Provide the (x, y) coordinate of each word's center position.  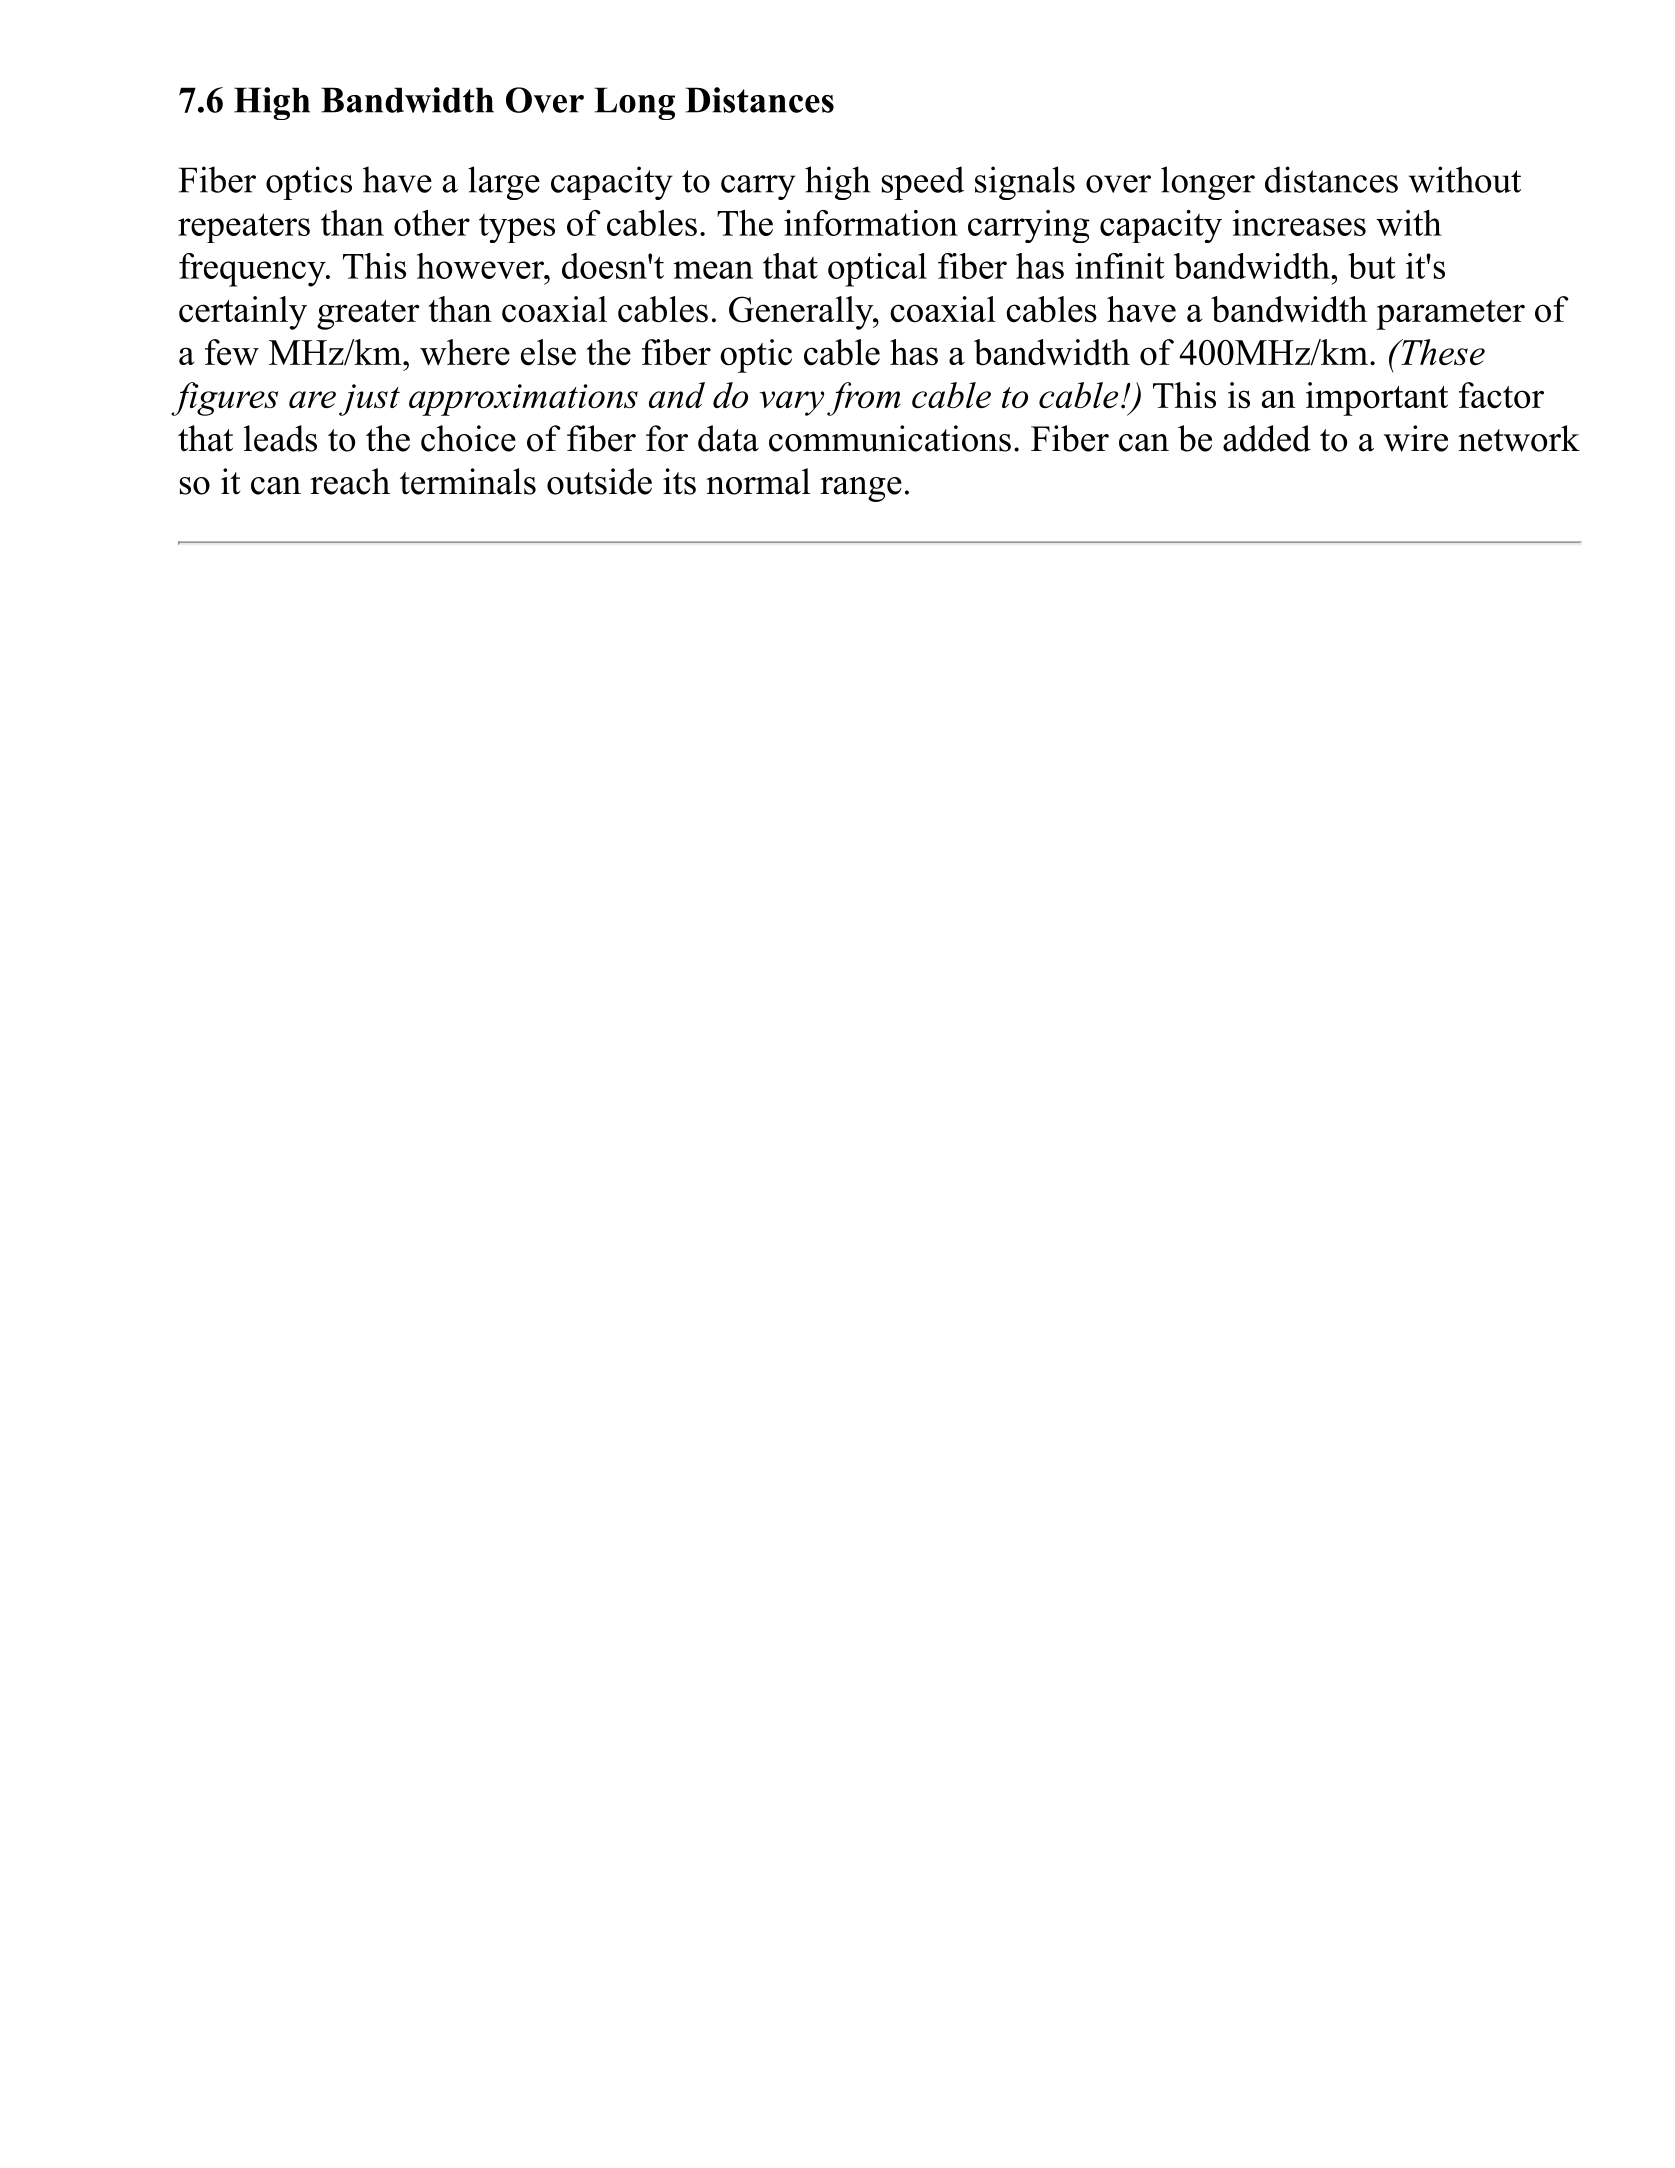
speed (923, 183)
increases (1299, 223)
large (504, 183)
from (864, 399)
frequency (253, 270)
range (861, 489)
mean (713, 270)
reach (350, 481)
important (1377, 399)
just (369, 400)
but (1372, 266)
